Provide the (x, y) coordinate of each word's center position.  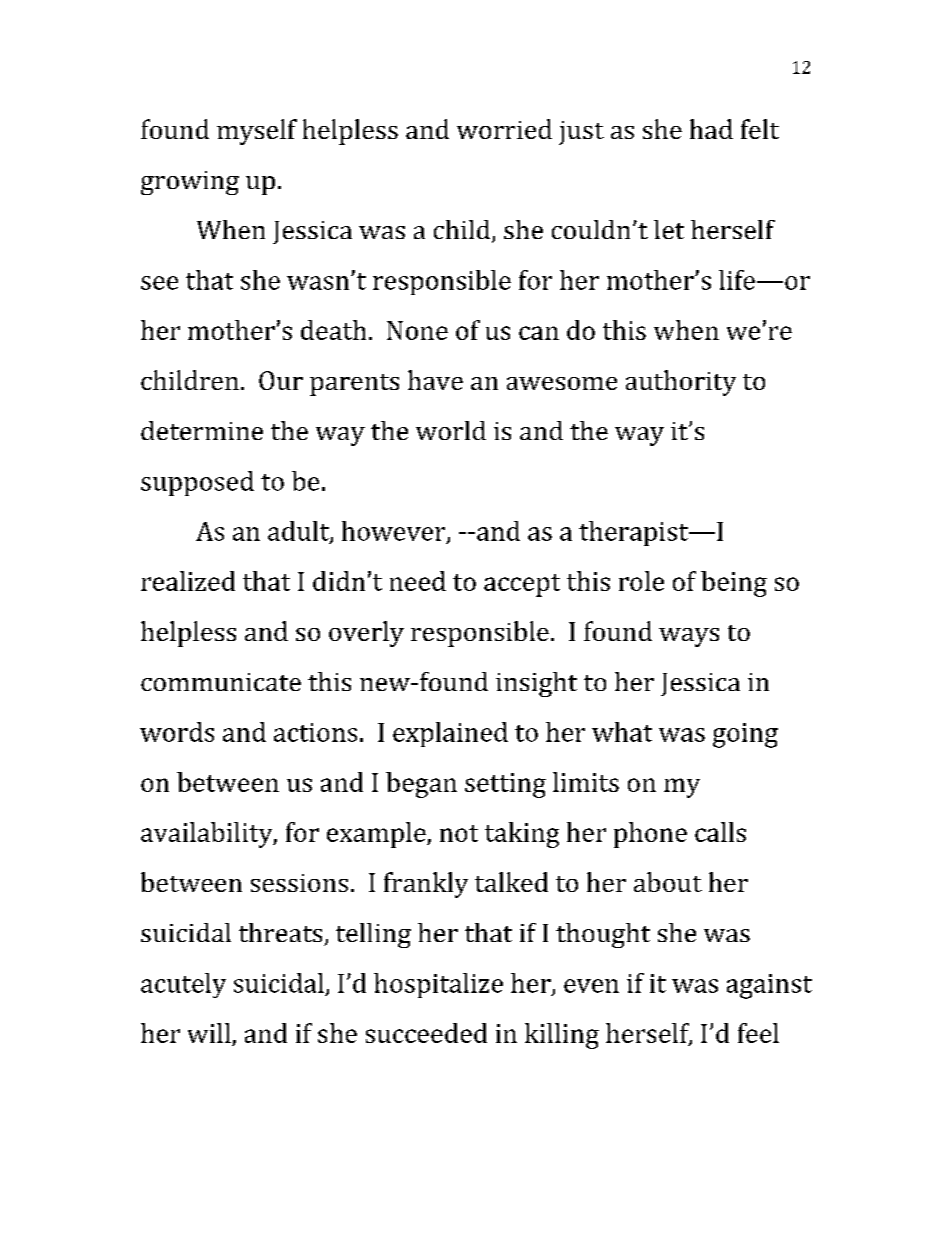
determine (202, 430)
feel (758, 1033)
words (177, 732)
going (745, 735)
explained (450, 734)
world (451, 430)
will (209, 1033)
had (711, 129)
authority (681, 383)
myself (257, 132)
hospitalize (438, 985)
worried (504, 129)
